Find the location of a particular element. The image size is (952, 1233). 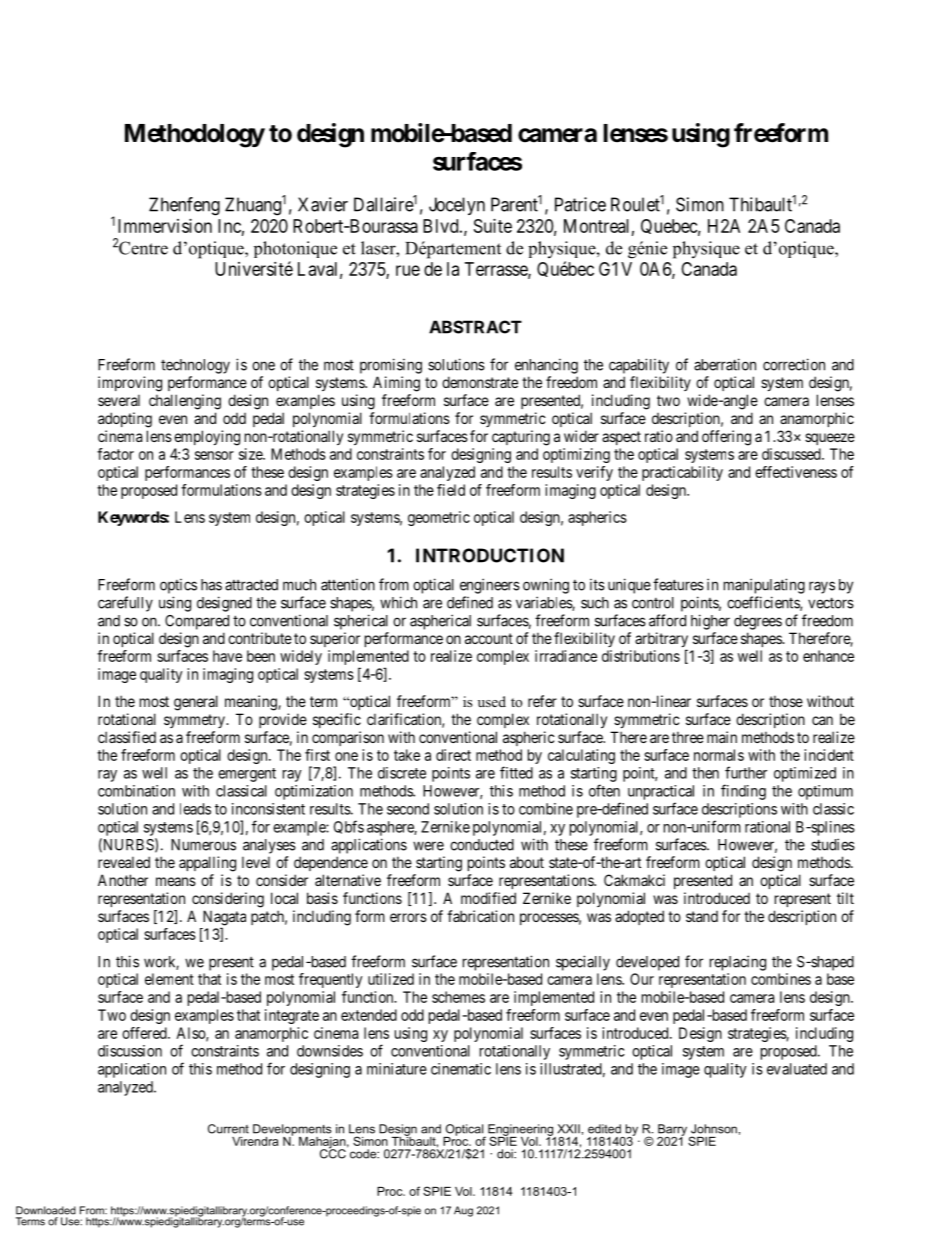

Patrice is located at coordinates (580, 204).
